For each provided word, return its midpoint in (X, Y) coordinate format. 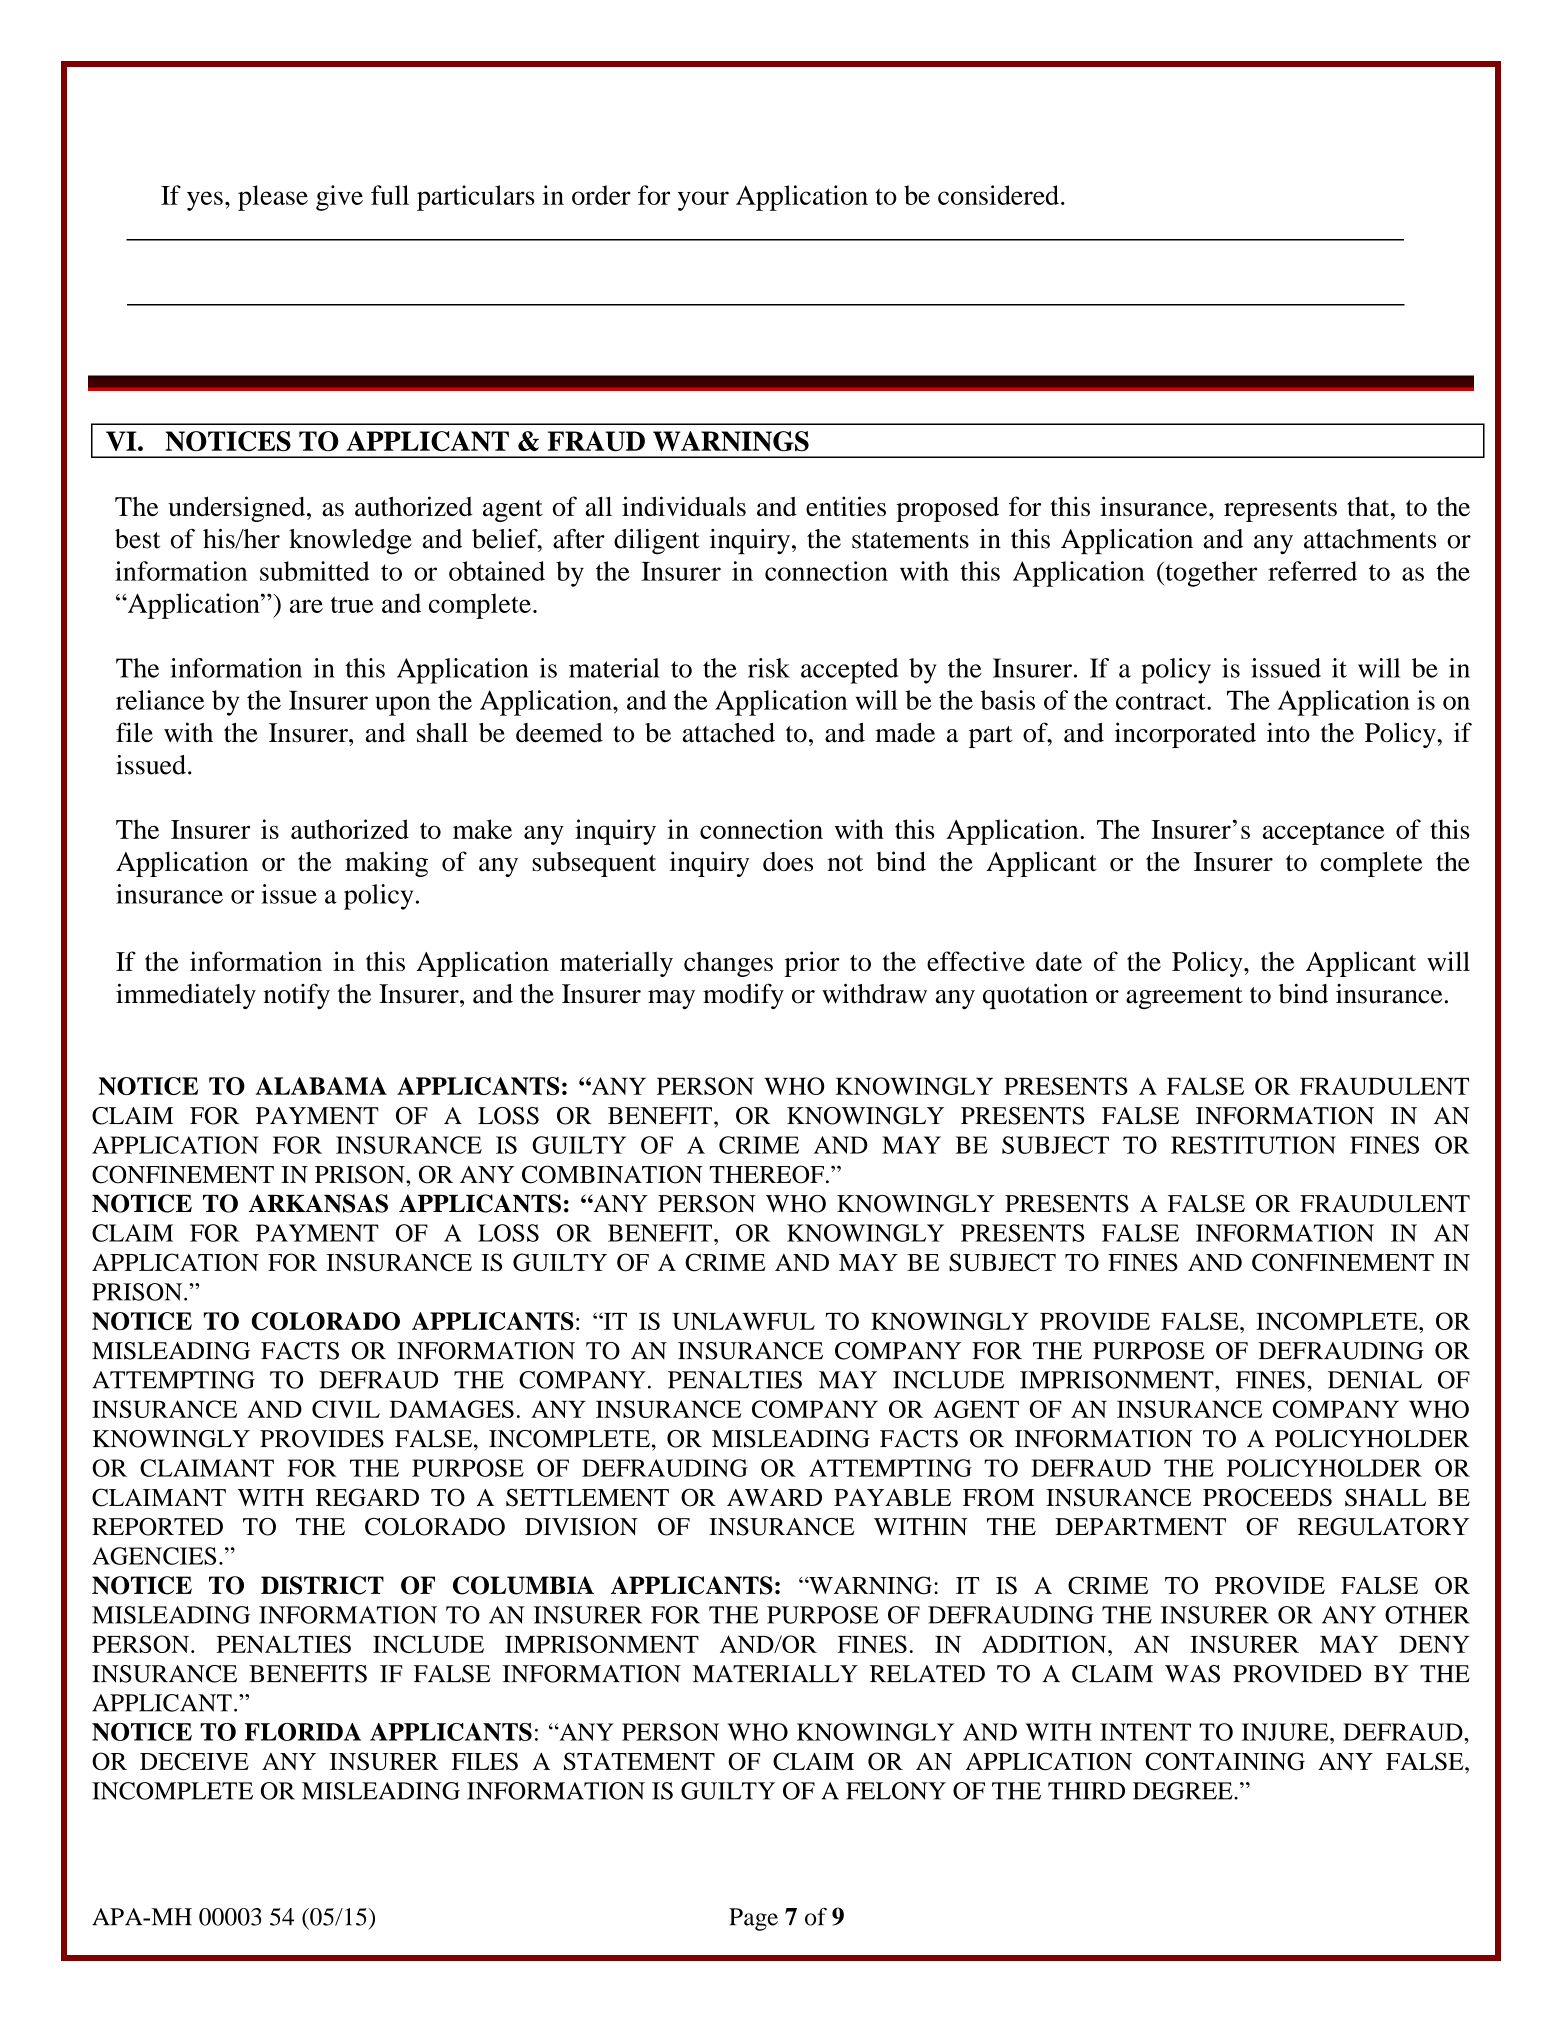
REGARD (367, 1497)
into (1288, 733)
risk (769, 668)
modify (743, 996)
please (273, 198)
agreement (1184, 998)
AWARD (774, 1497)
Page (753, 1919)
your (703, 201)
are (306, 606)
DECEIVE (194, 1761)
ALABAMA (321, 1086)
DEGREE (1184, 1791)
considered (998, 195)
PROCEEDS (1267, 1497)
